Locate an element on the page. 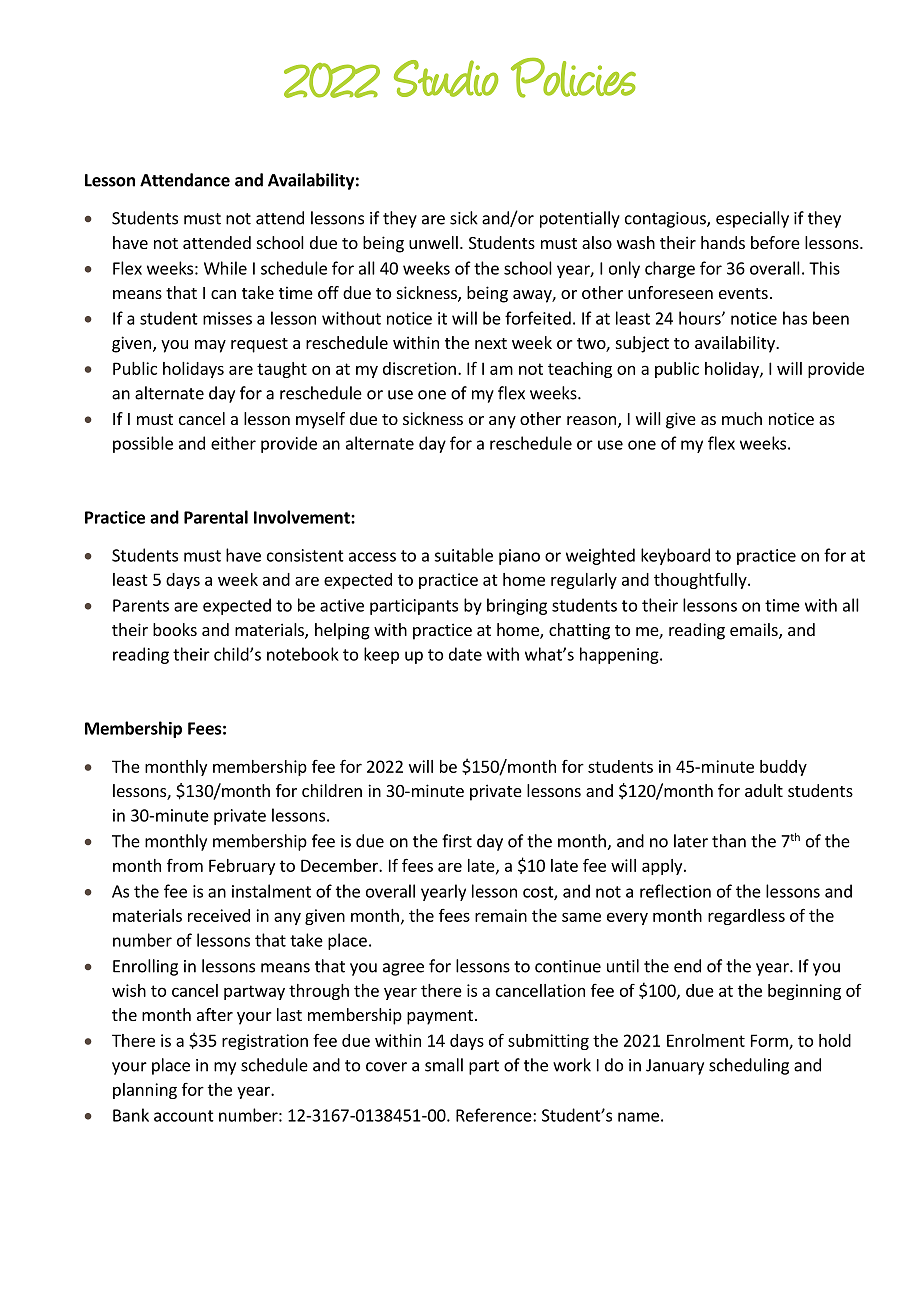 The height and width of the image is (1308, 924). bringing is located at coordinates (517, 606).
